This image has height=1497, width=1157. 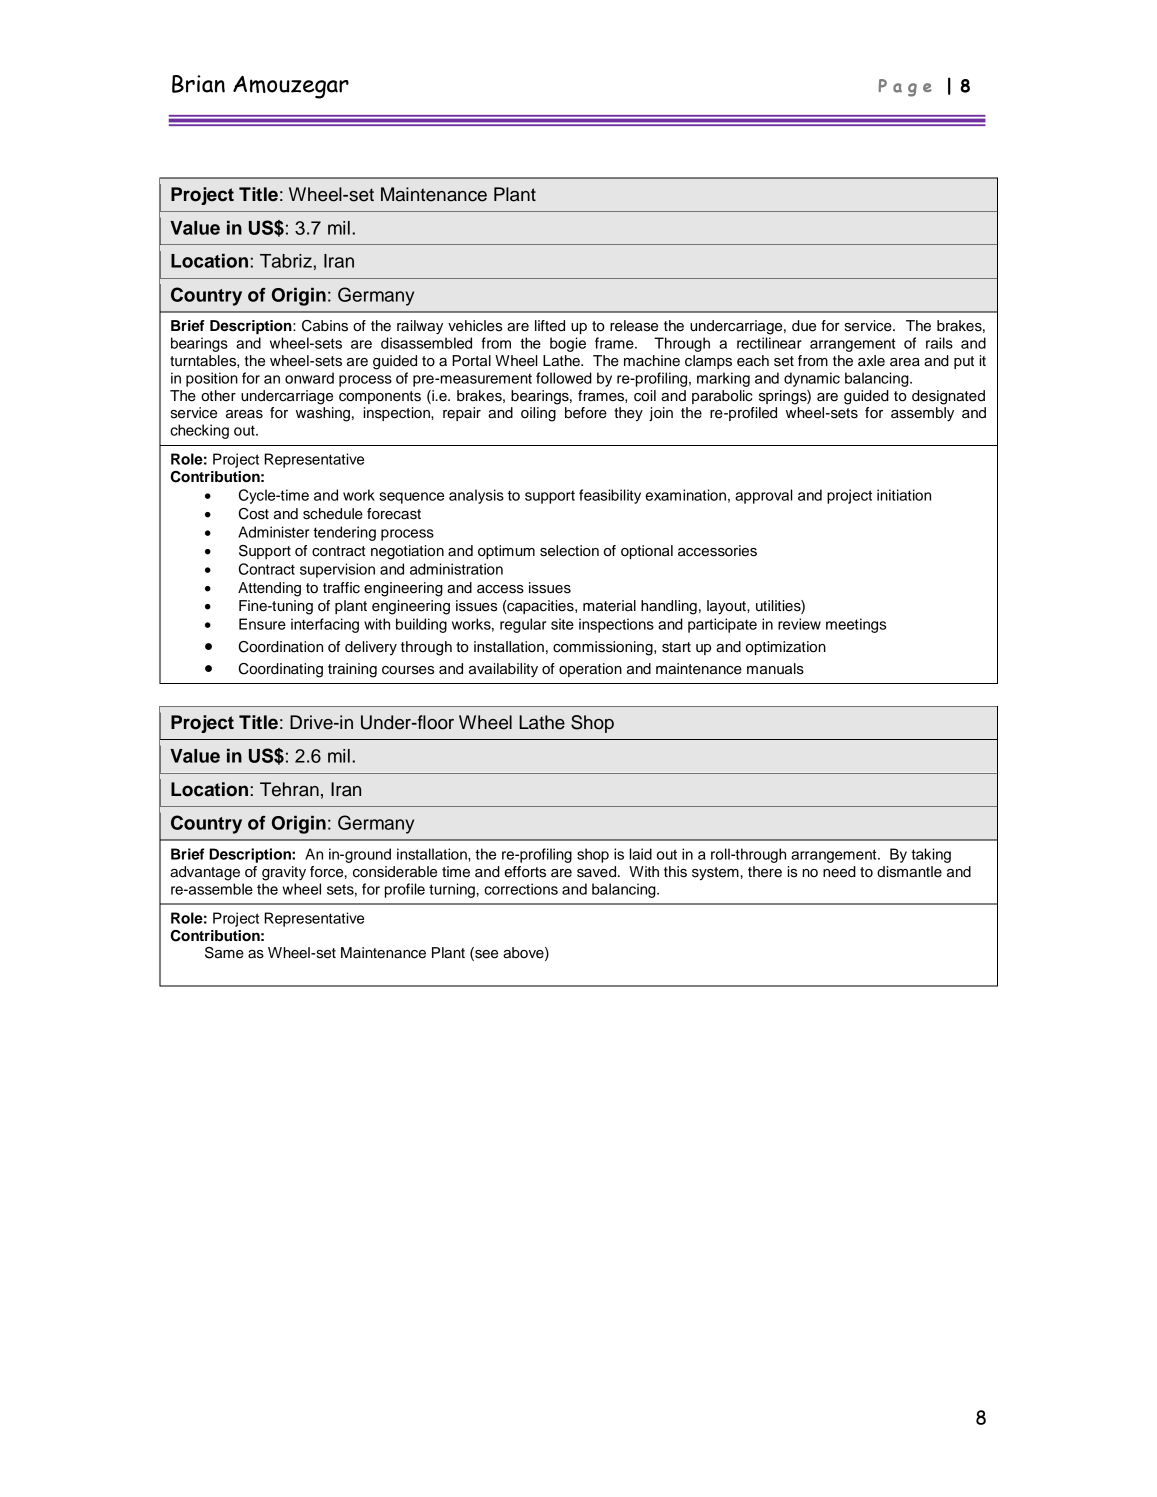 I want to click on bogie, so click(x=568, y=344).
